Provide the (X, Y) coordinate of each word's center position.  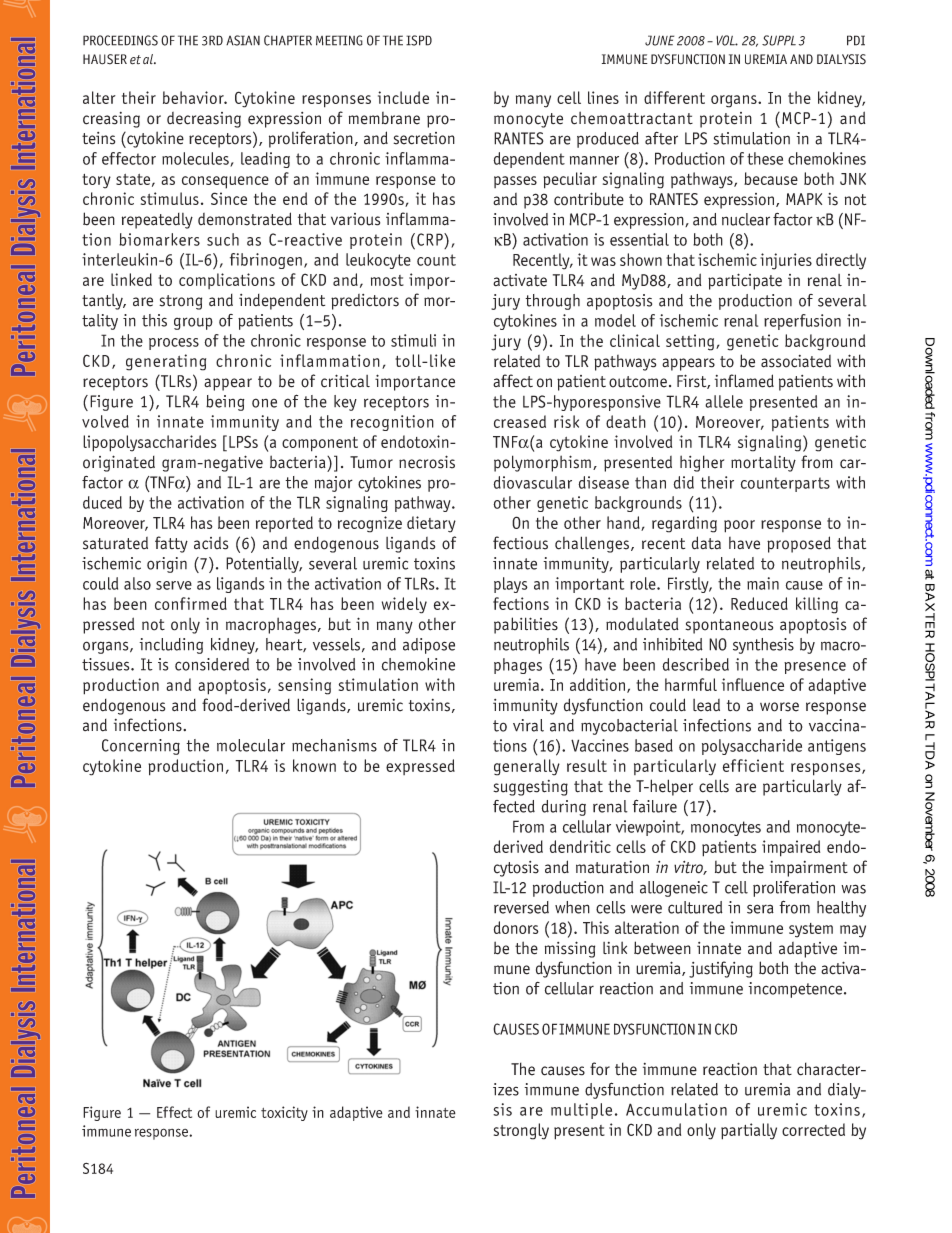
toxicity (284, 1113)
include (403, 97)
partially (749, 1131)
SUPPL (779, 40)
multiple (581, 1111)
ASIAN (243, 40)
